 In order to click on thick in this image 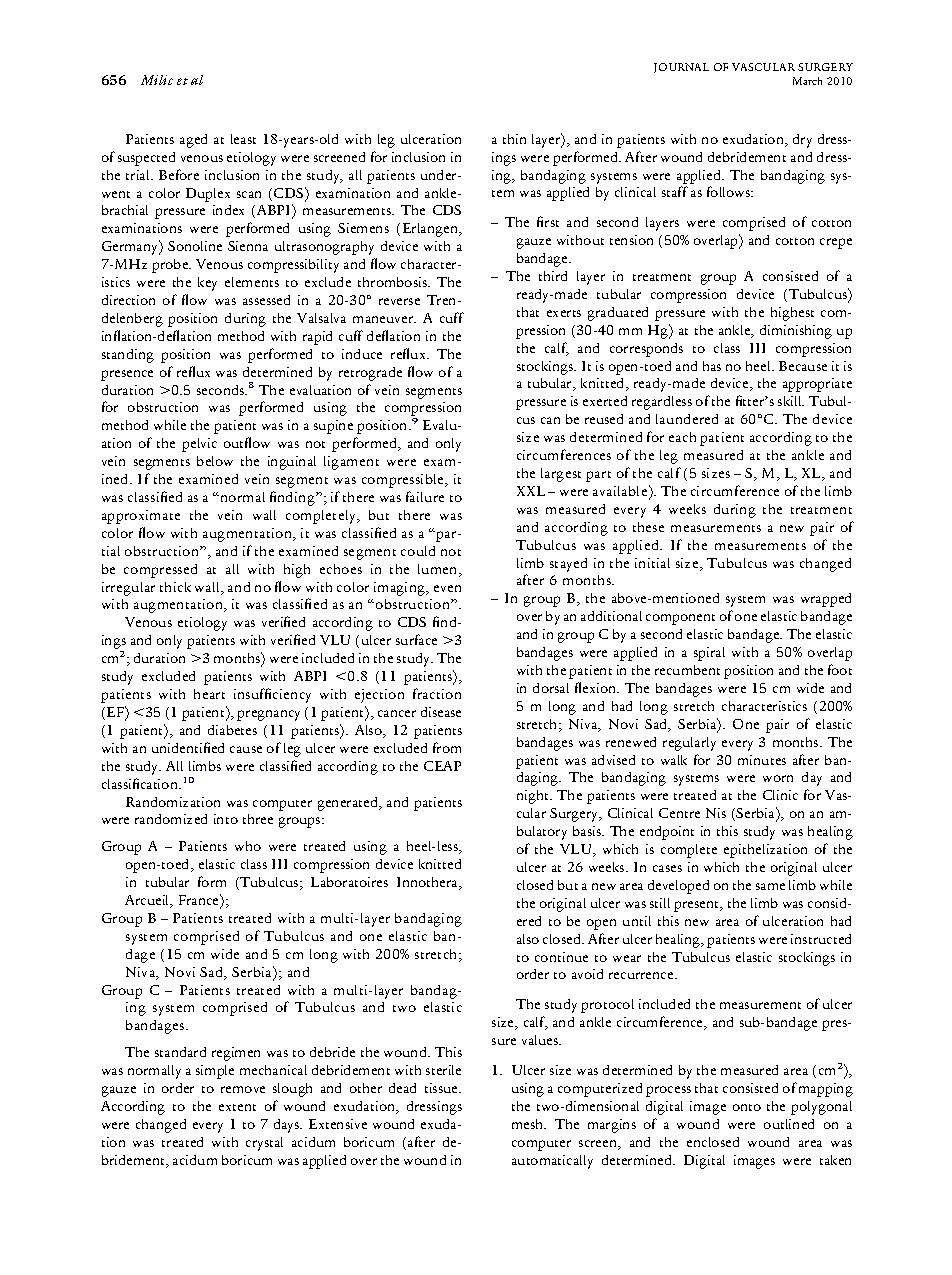, I will do `click(175, 587)`.
